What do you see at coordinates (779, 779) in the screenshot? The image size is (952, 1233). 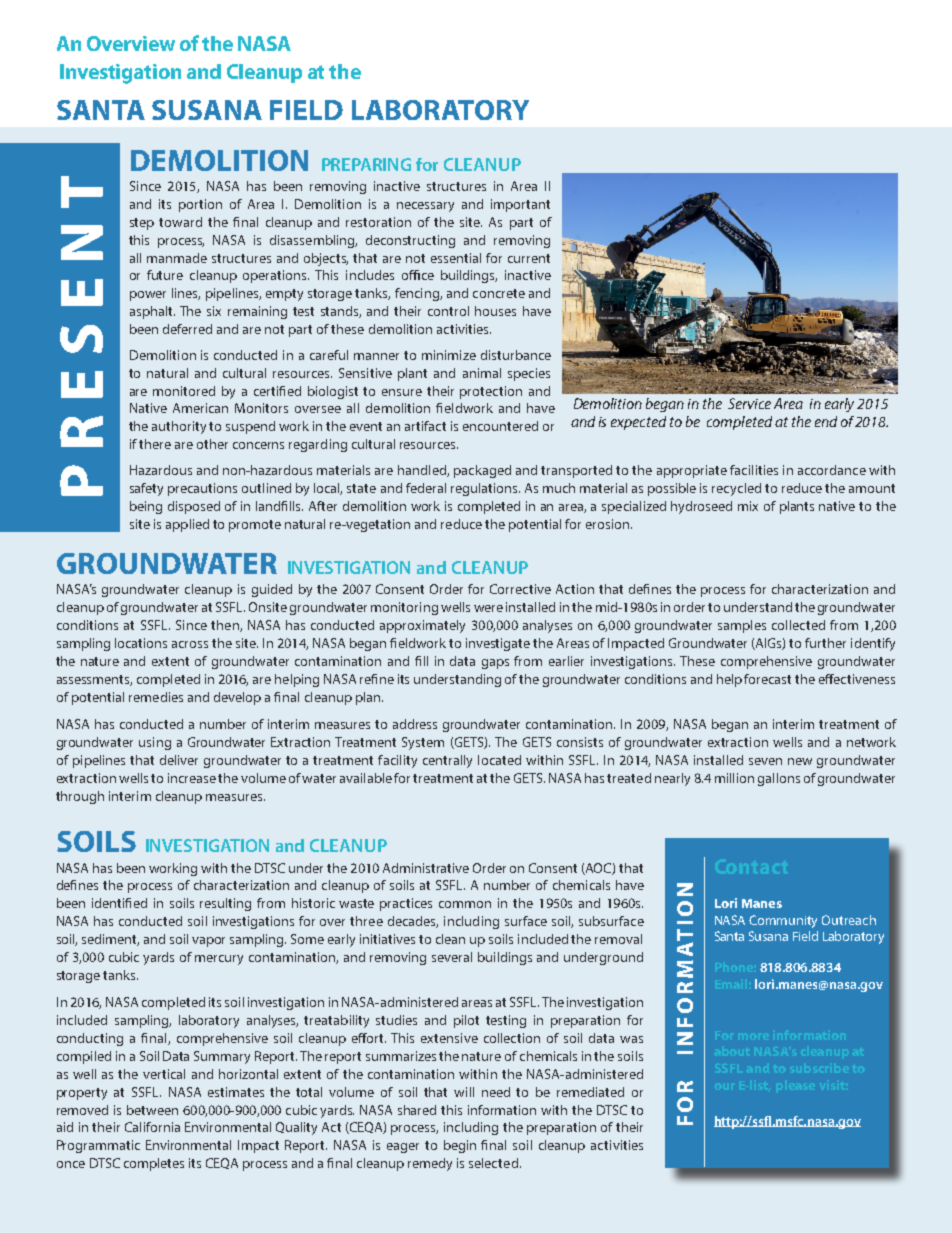 I see `gallons` at bounding box center [779, 779].
